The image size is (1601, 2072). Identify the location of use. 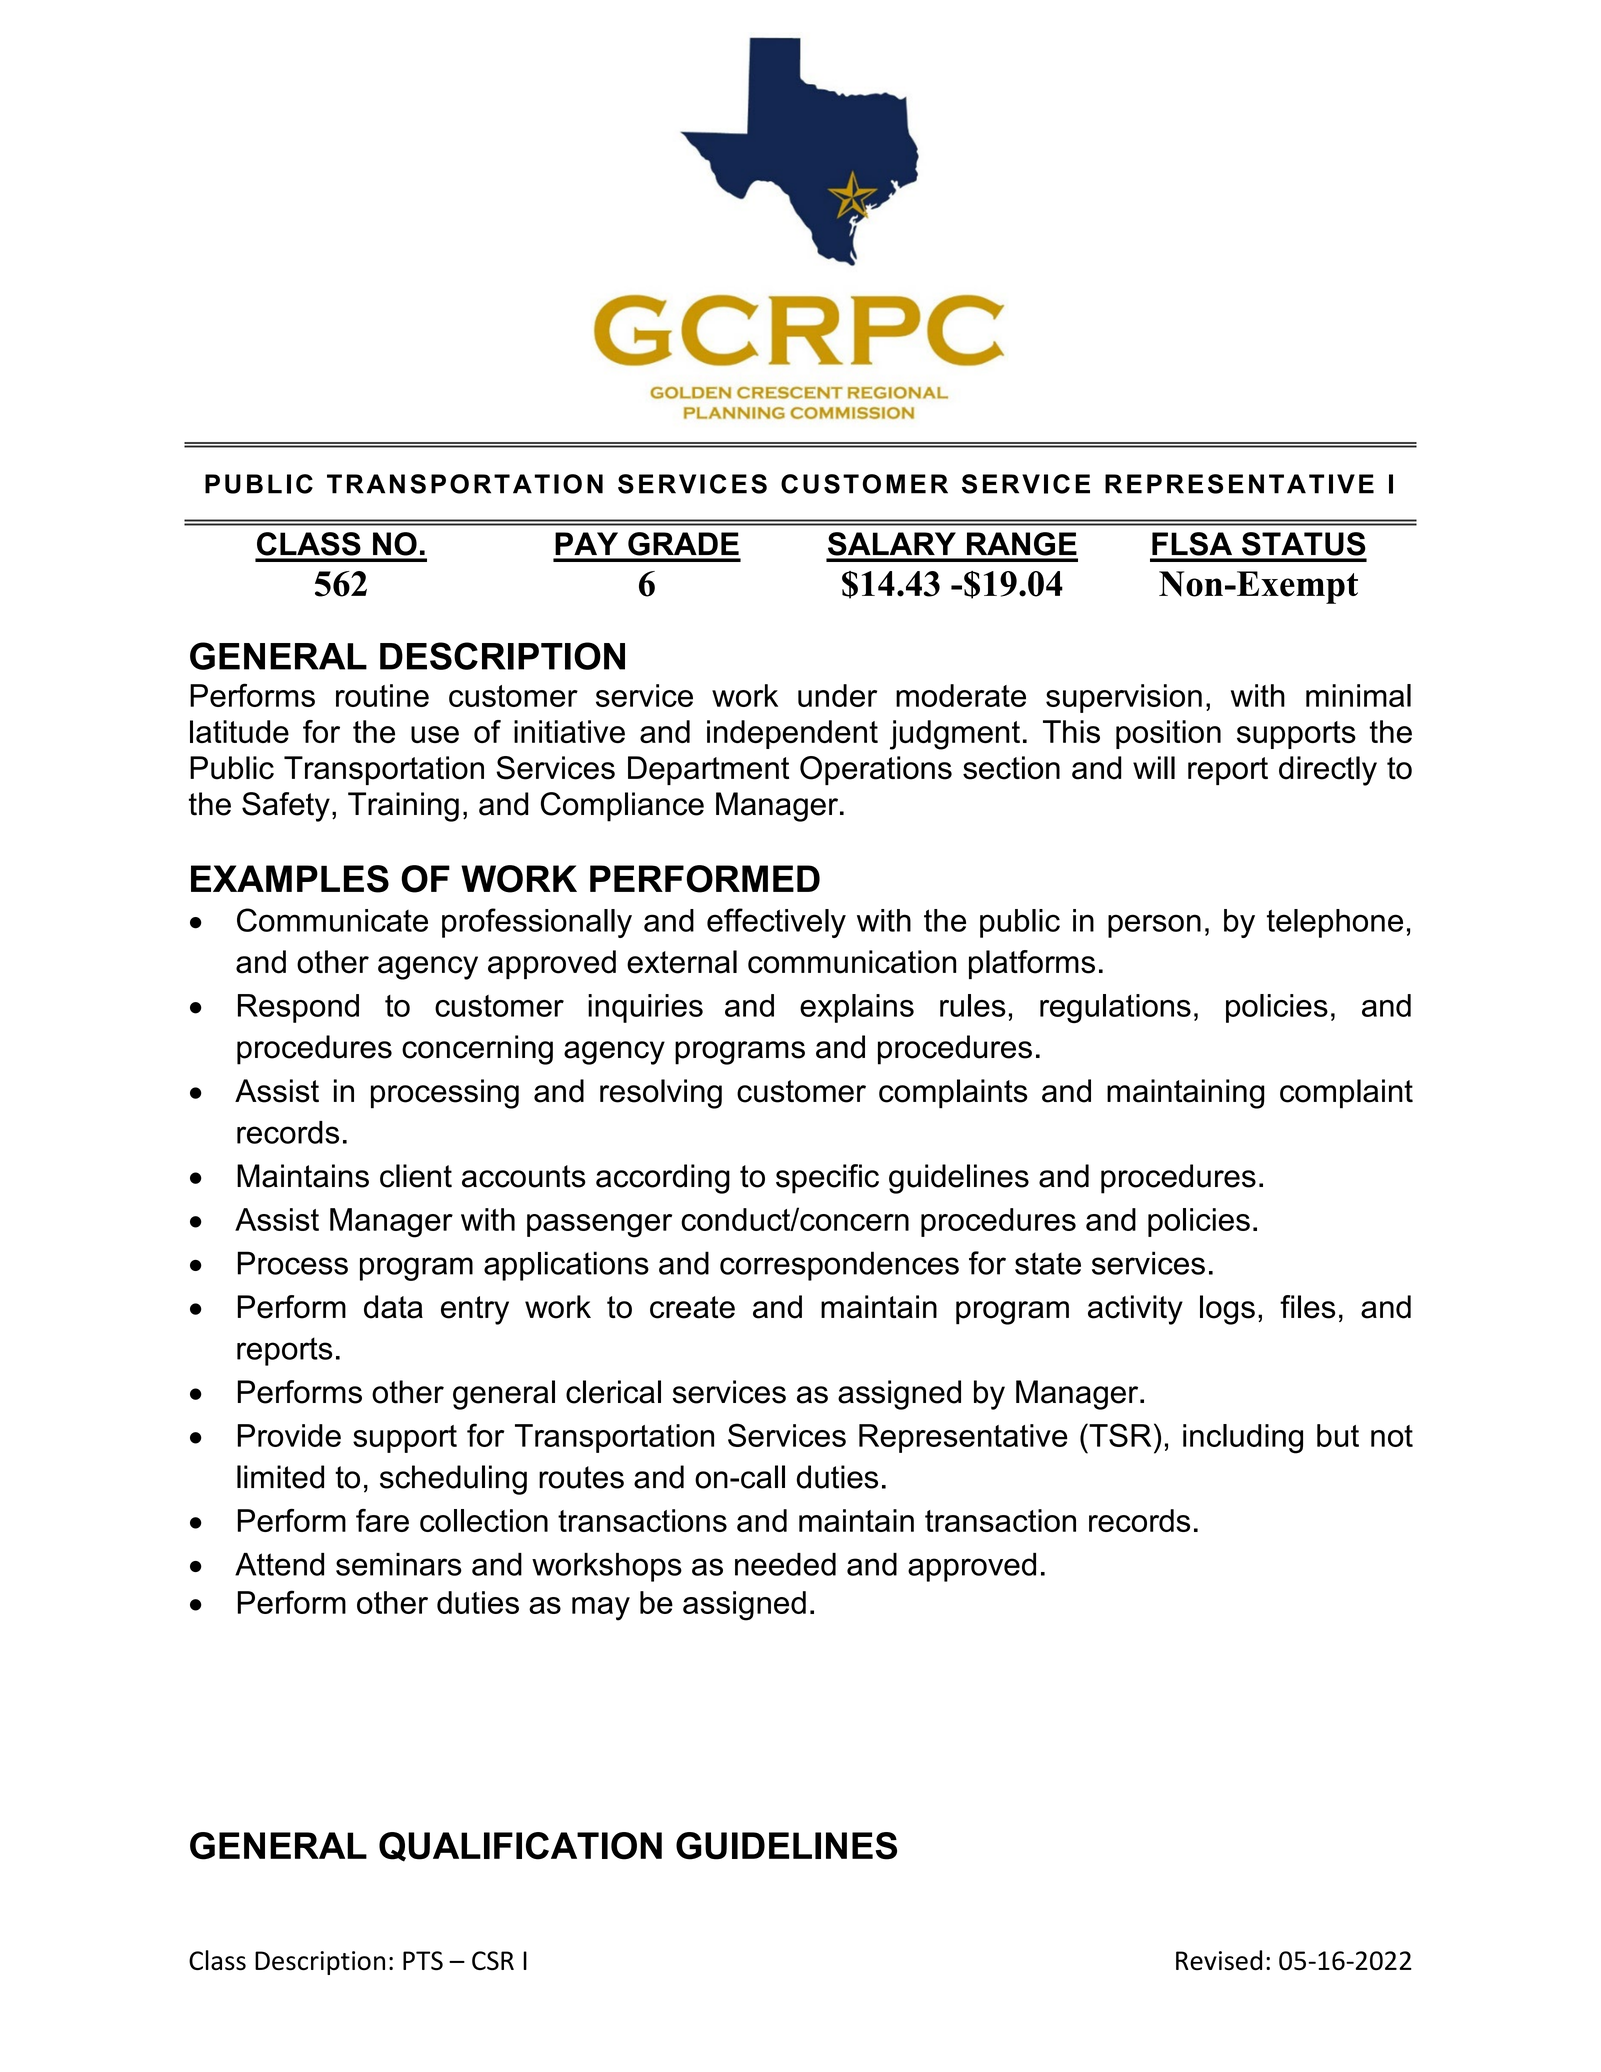
(435, 734).
